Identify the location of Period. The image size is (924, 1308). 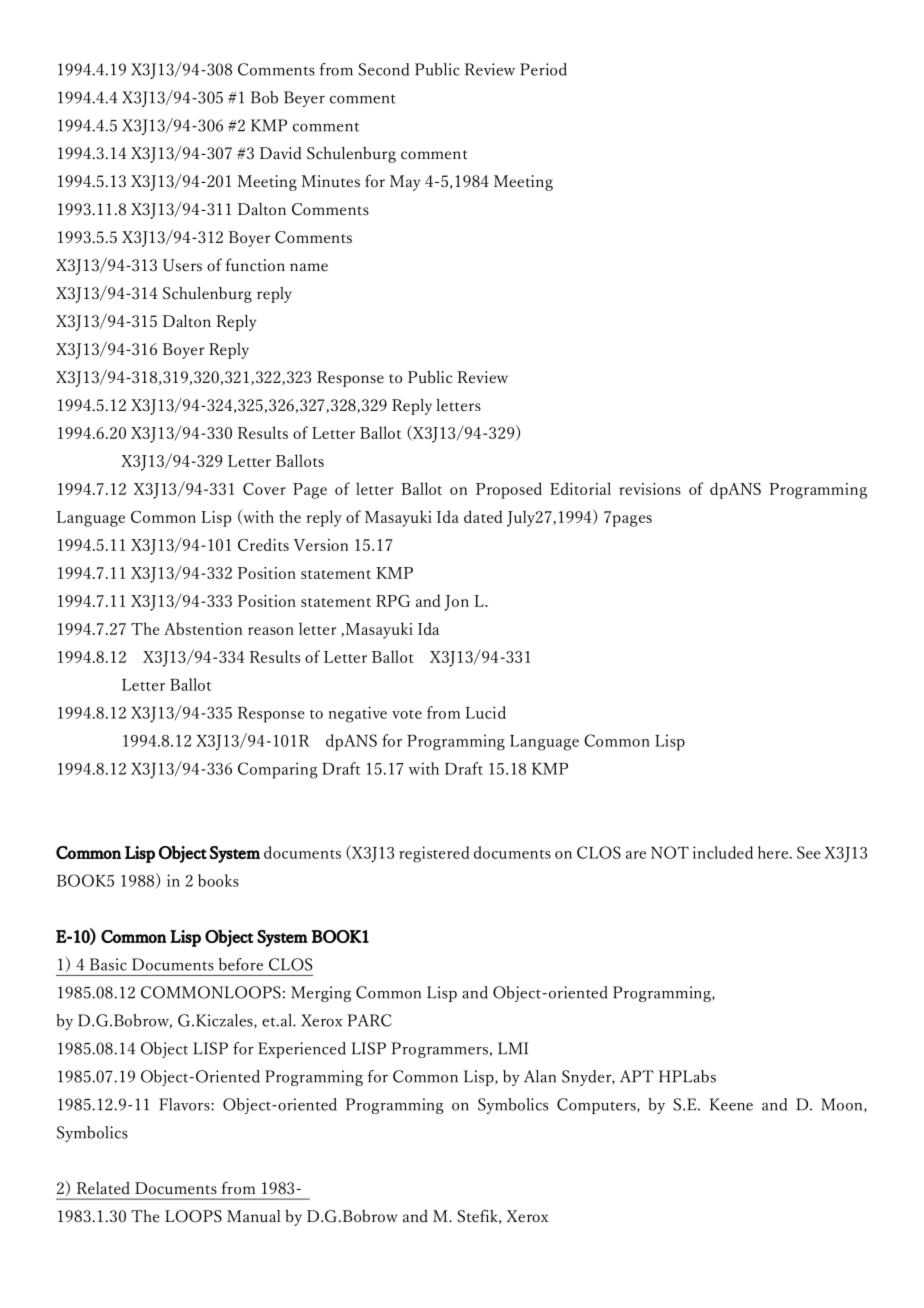
(543, 69).
